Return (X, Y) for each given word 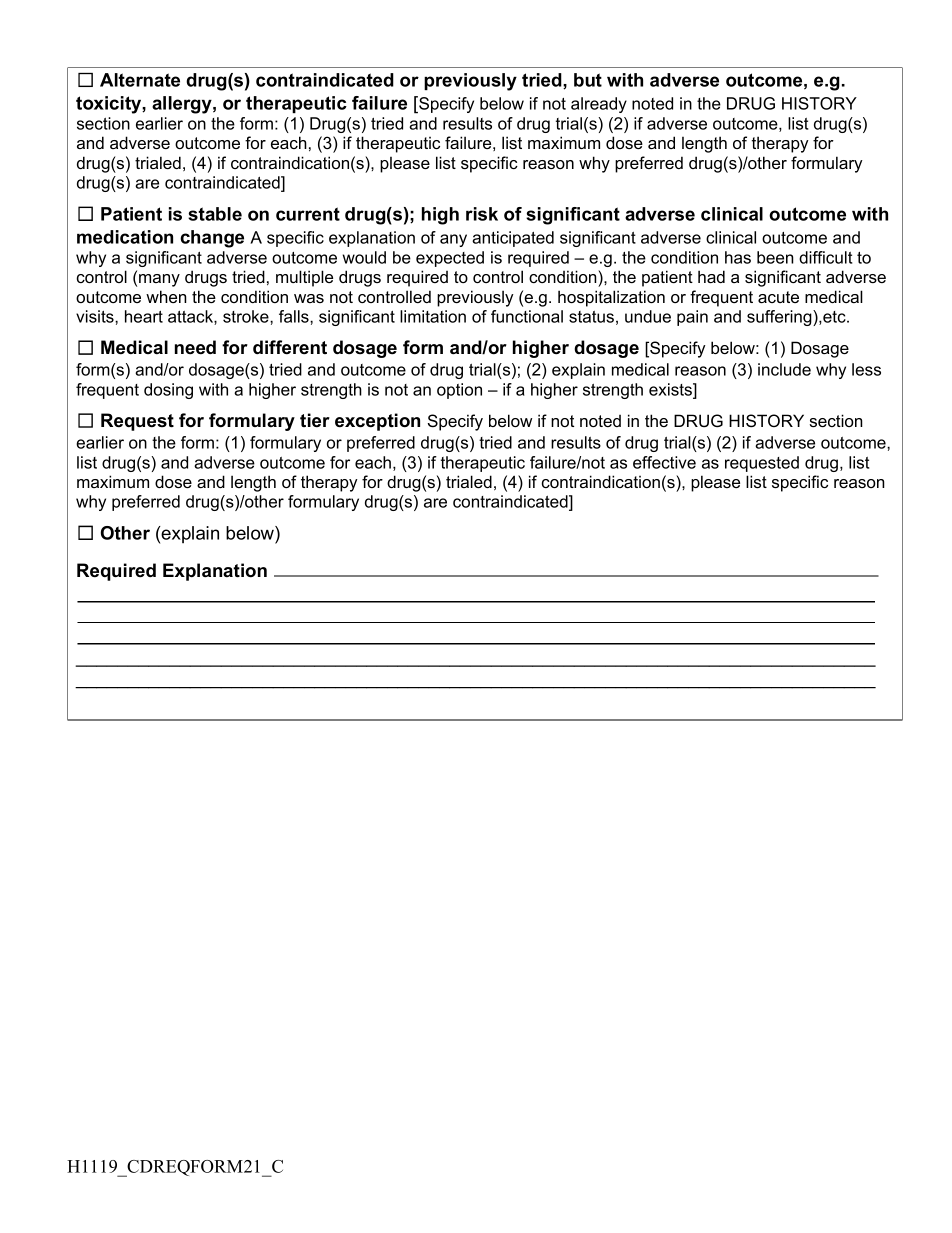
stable (215, 214)
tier (315, 420)
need (195, 347)
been (775, 257)
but (588, 80)
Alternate (140, 80)
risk (482, 214)
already (599, 105)
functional (527, 316)
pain (692, 318)
